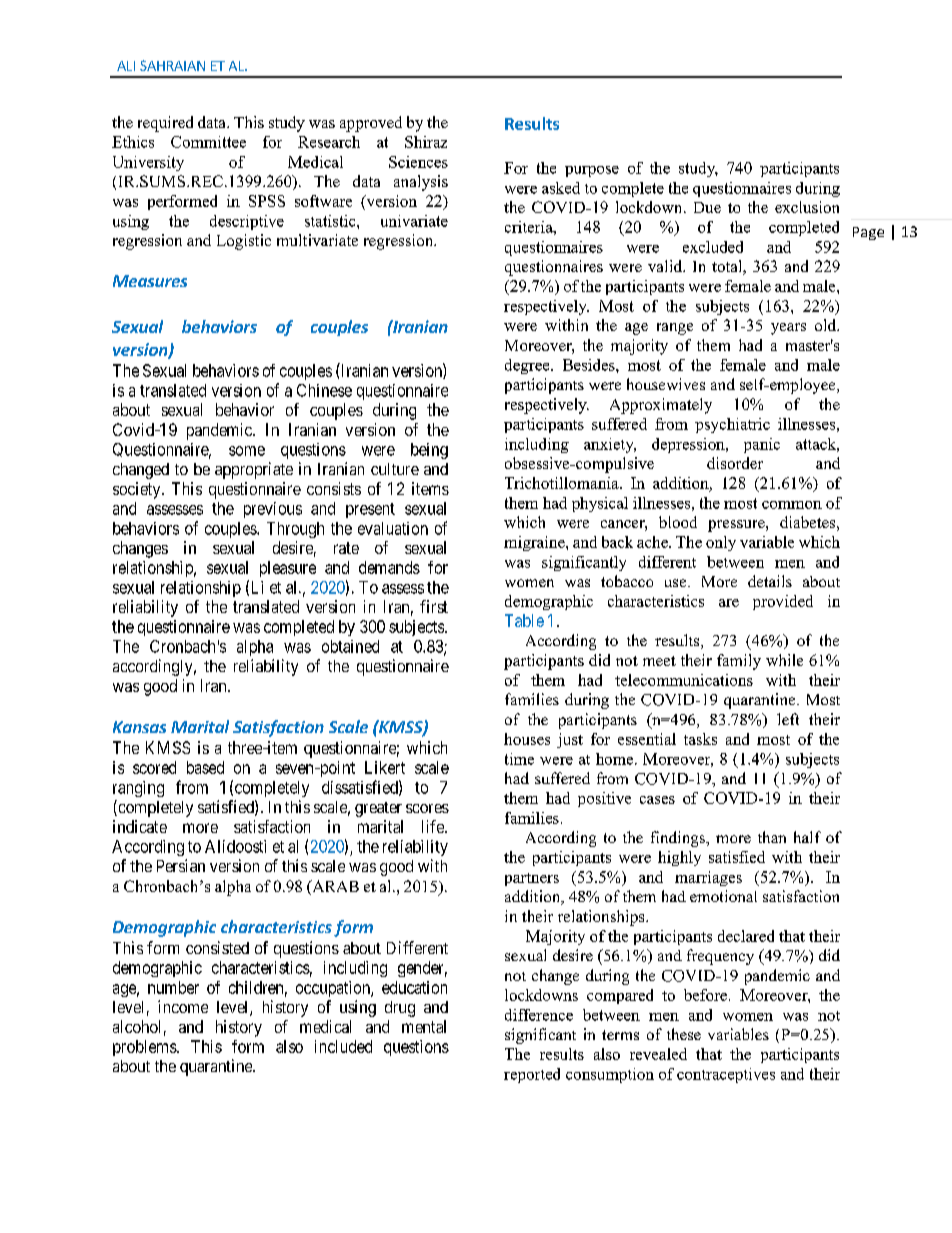  What do you see at coordinates (524, 620) in the screenshot?
I see `Table` at bounding box center [524, 620].
